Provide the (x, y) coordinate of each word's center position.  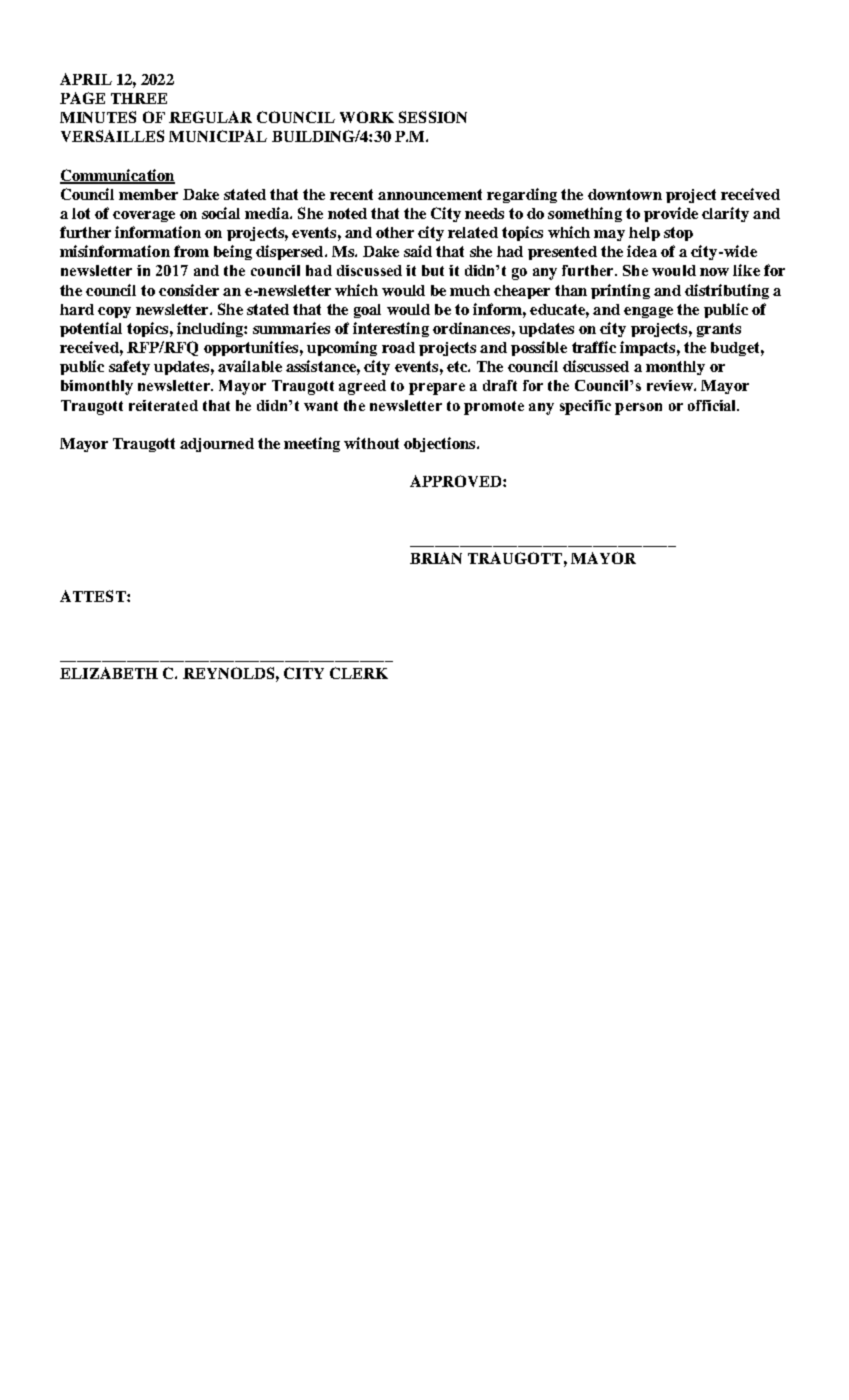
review (671, 385)
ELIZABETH (109, 673)
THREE (139, 98)
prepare (437, 389)
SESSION (433, 117)
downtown (625, 194)
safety (129, 367)
